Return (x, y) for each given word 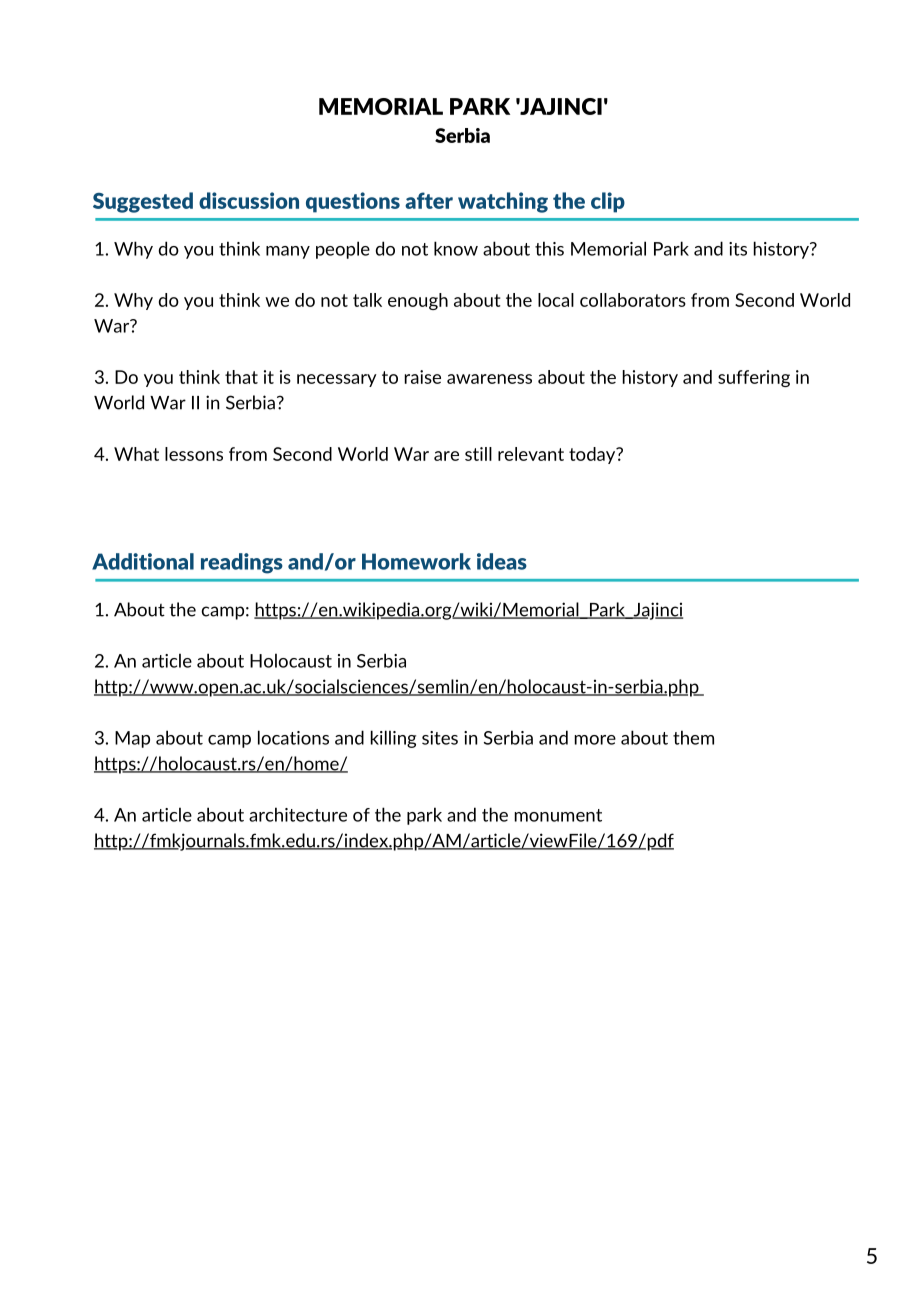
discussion (249, 200)
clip (608, 202)
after (429, 200)
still (478, 454)
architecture (298, 814)
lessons (194, 454)
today (593, 455)
